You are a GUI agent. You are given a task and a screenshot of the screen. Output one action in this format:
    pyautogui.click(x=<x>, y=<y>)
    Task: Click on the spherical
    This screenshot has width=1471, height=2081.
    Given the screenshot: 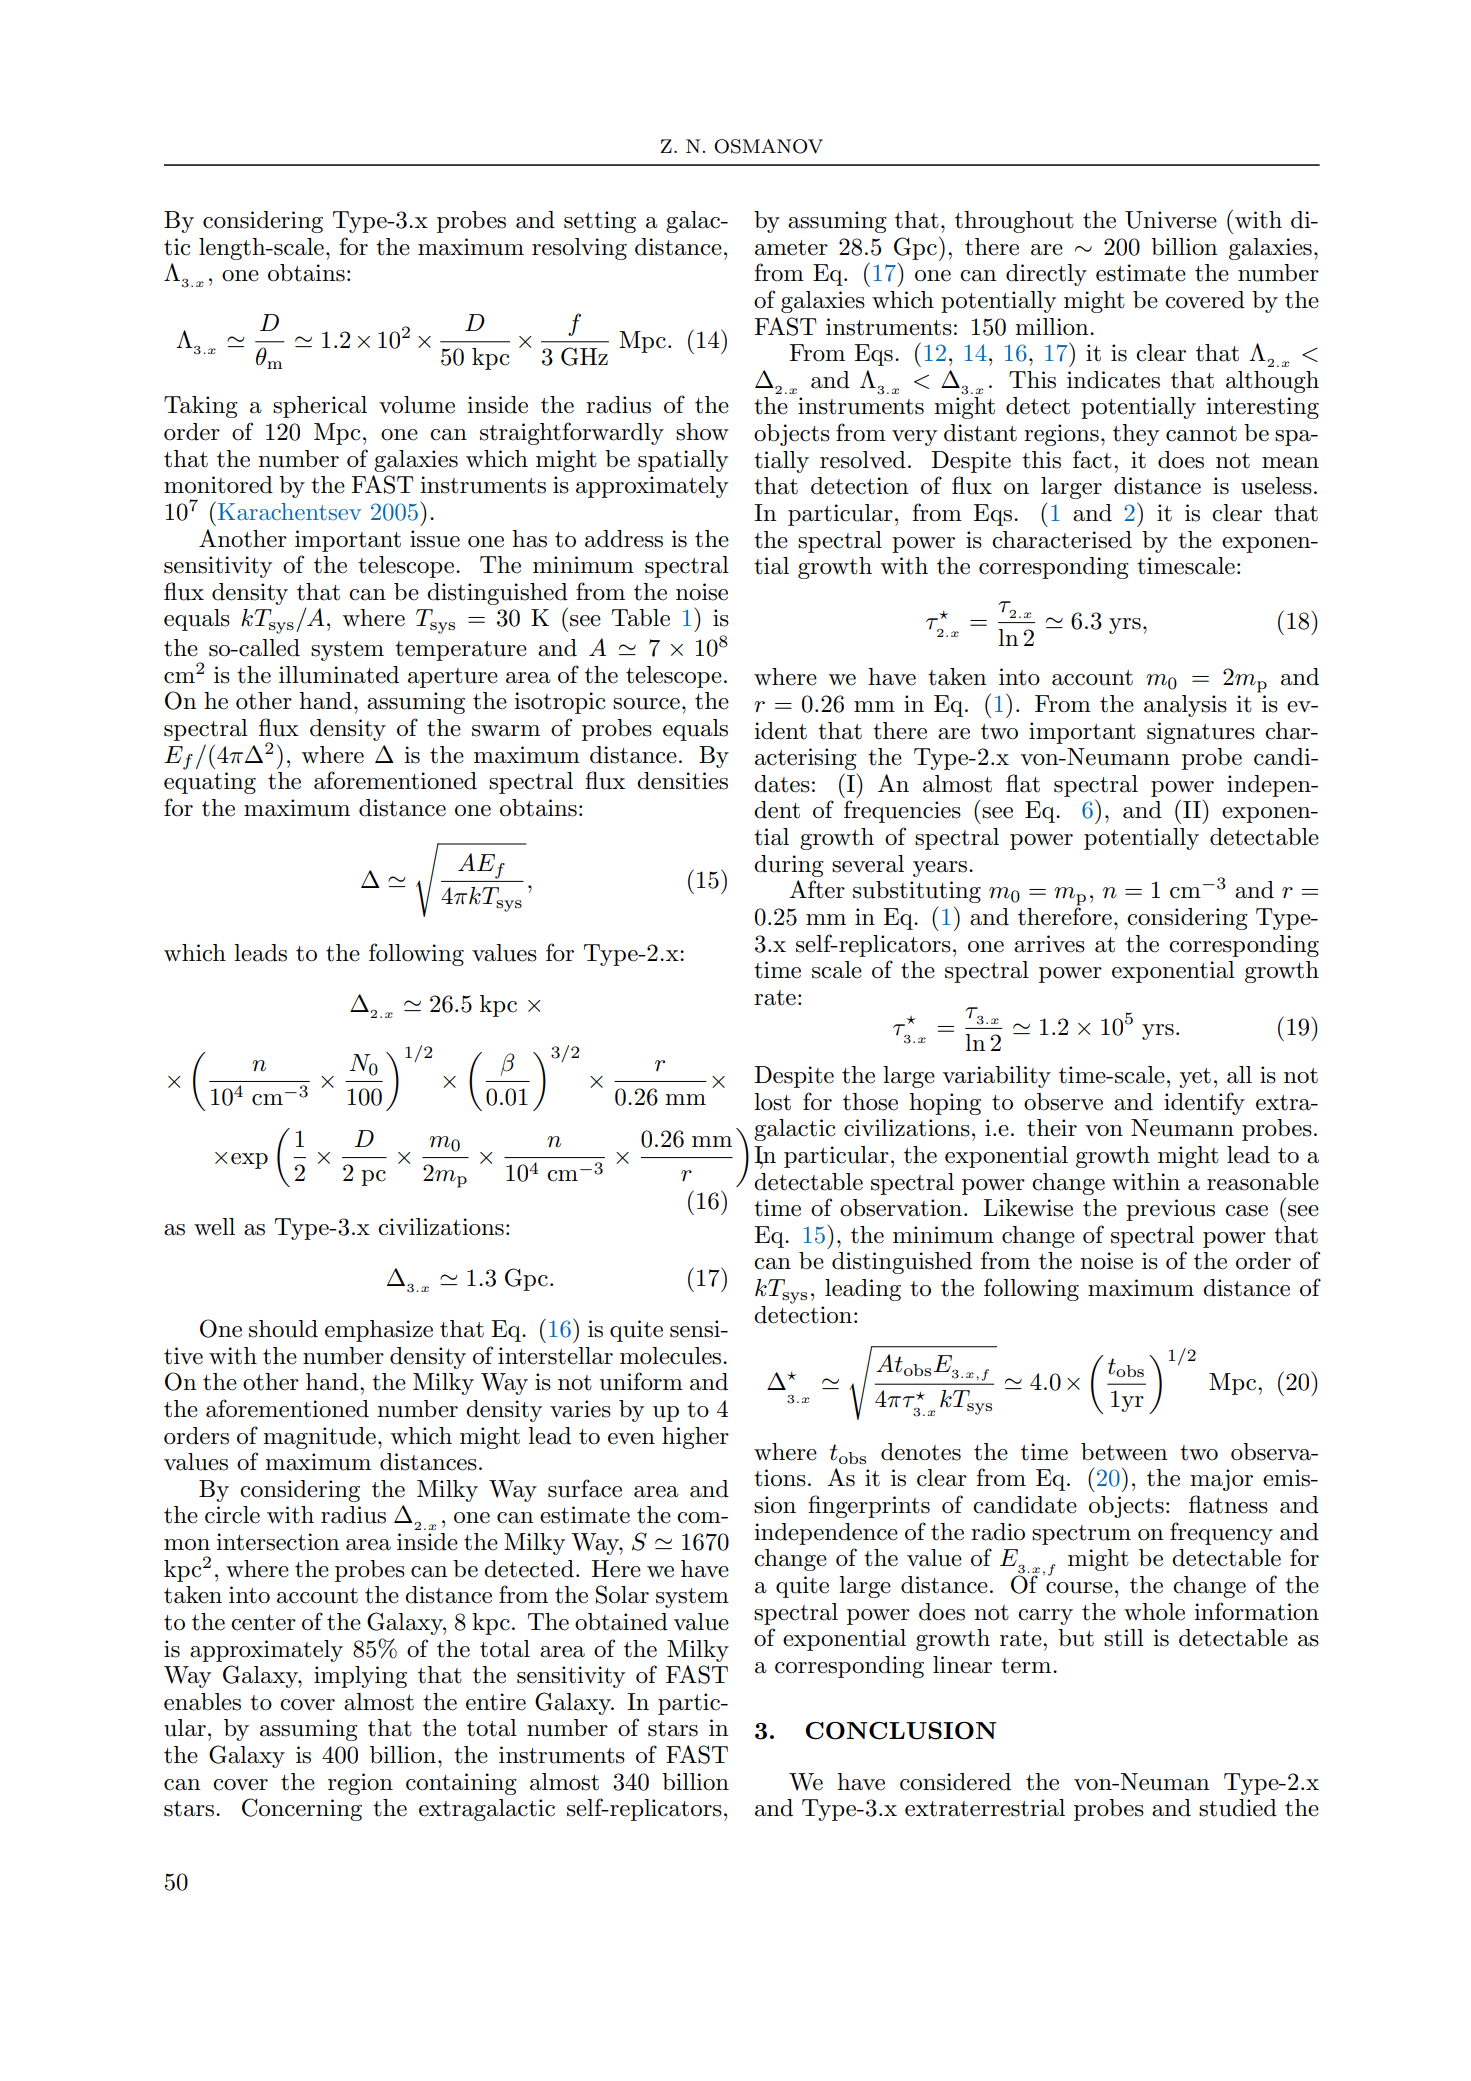 What is the action you would take?
    pyautogui.click(x=320, y=407)
